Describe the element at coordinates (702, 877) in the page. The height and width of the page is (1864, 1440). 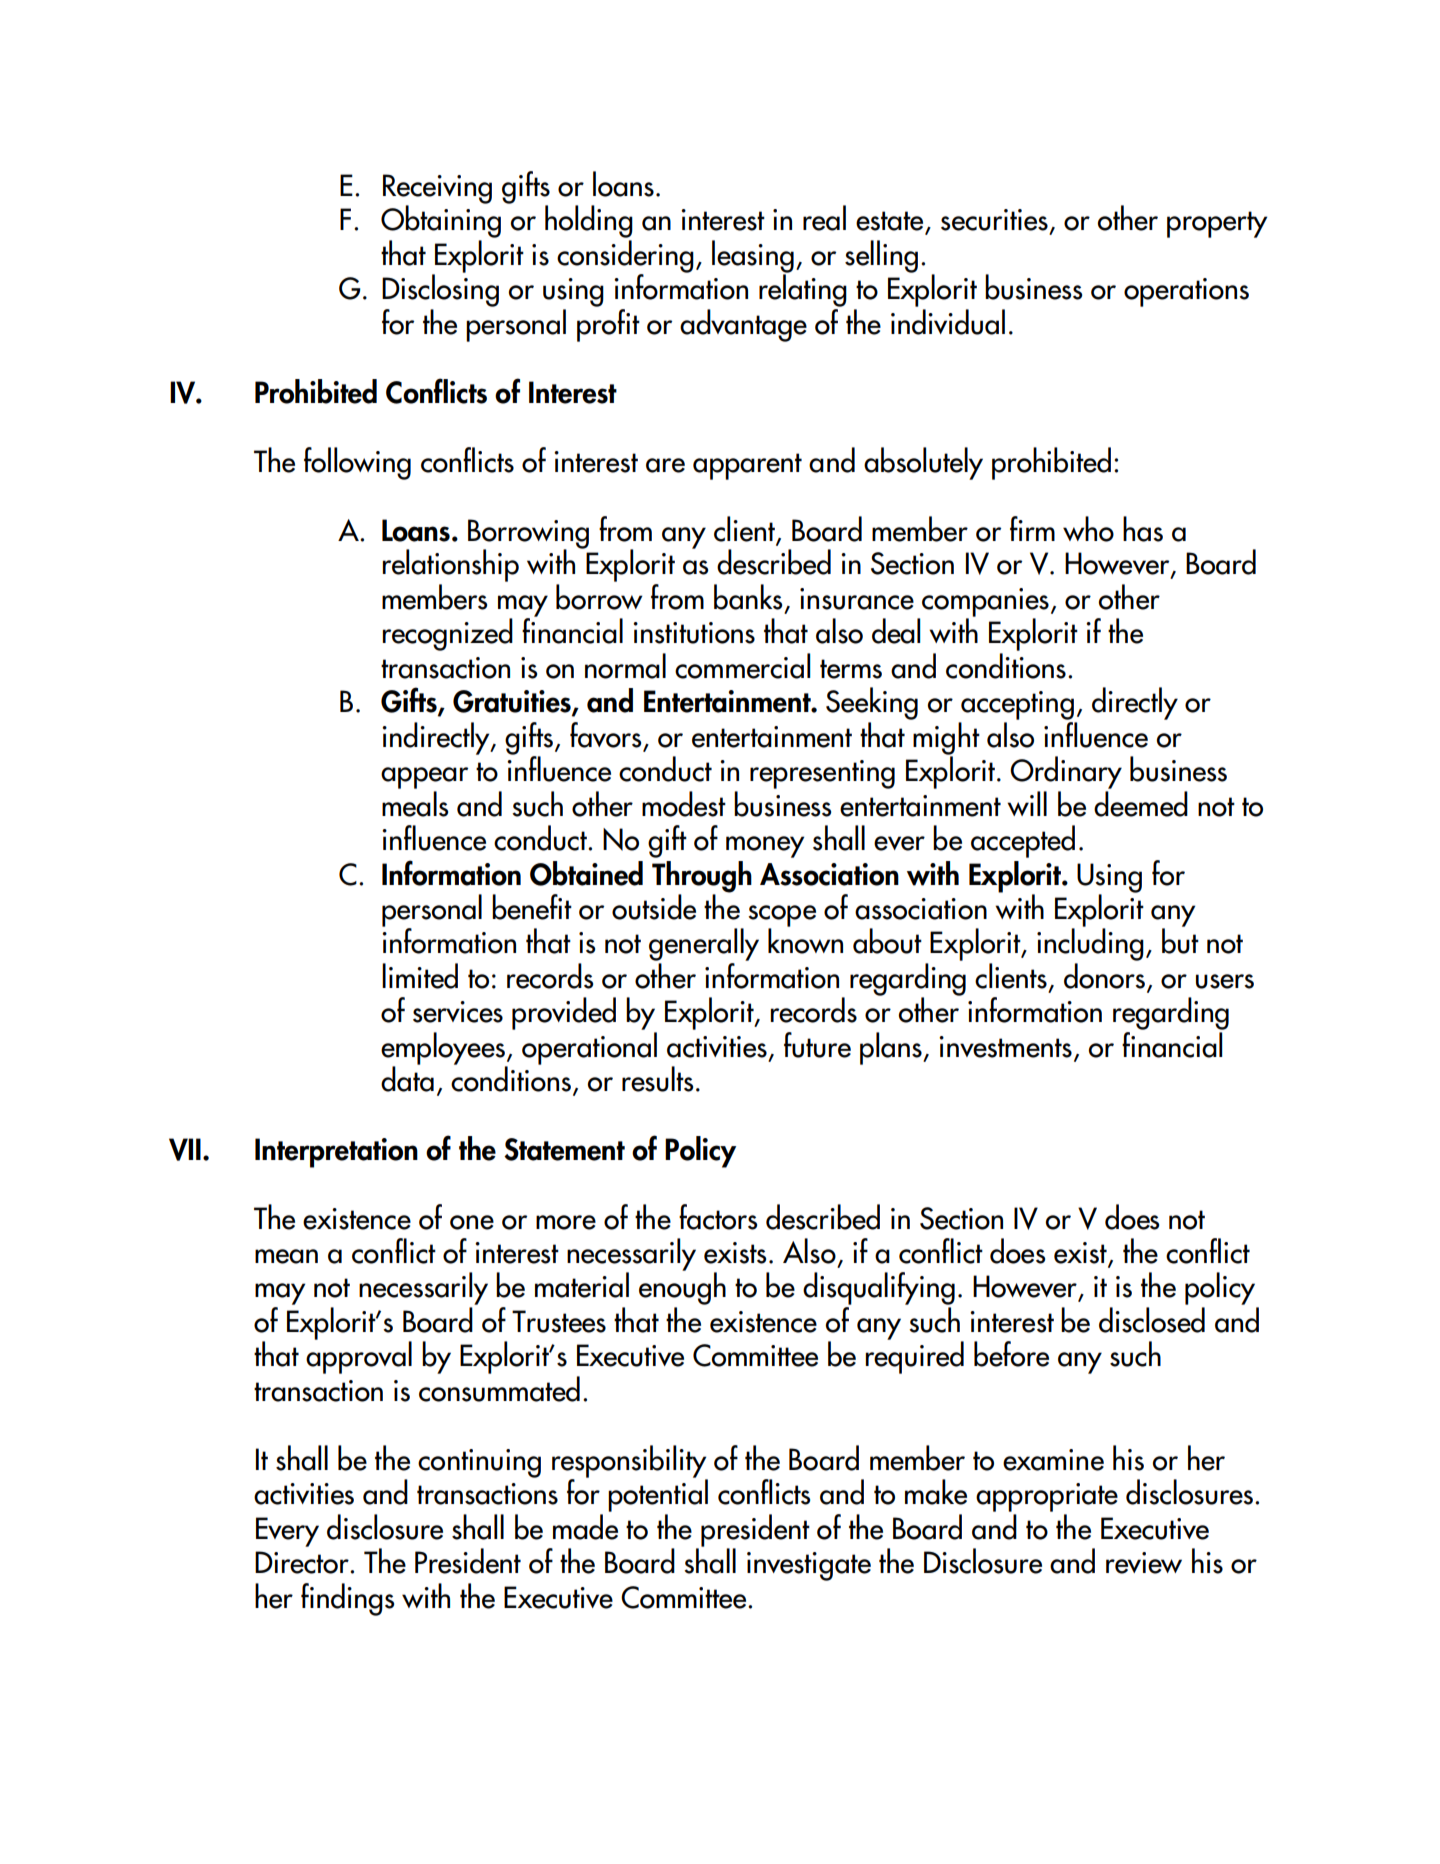
I see `Through` at that location.
